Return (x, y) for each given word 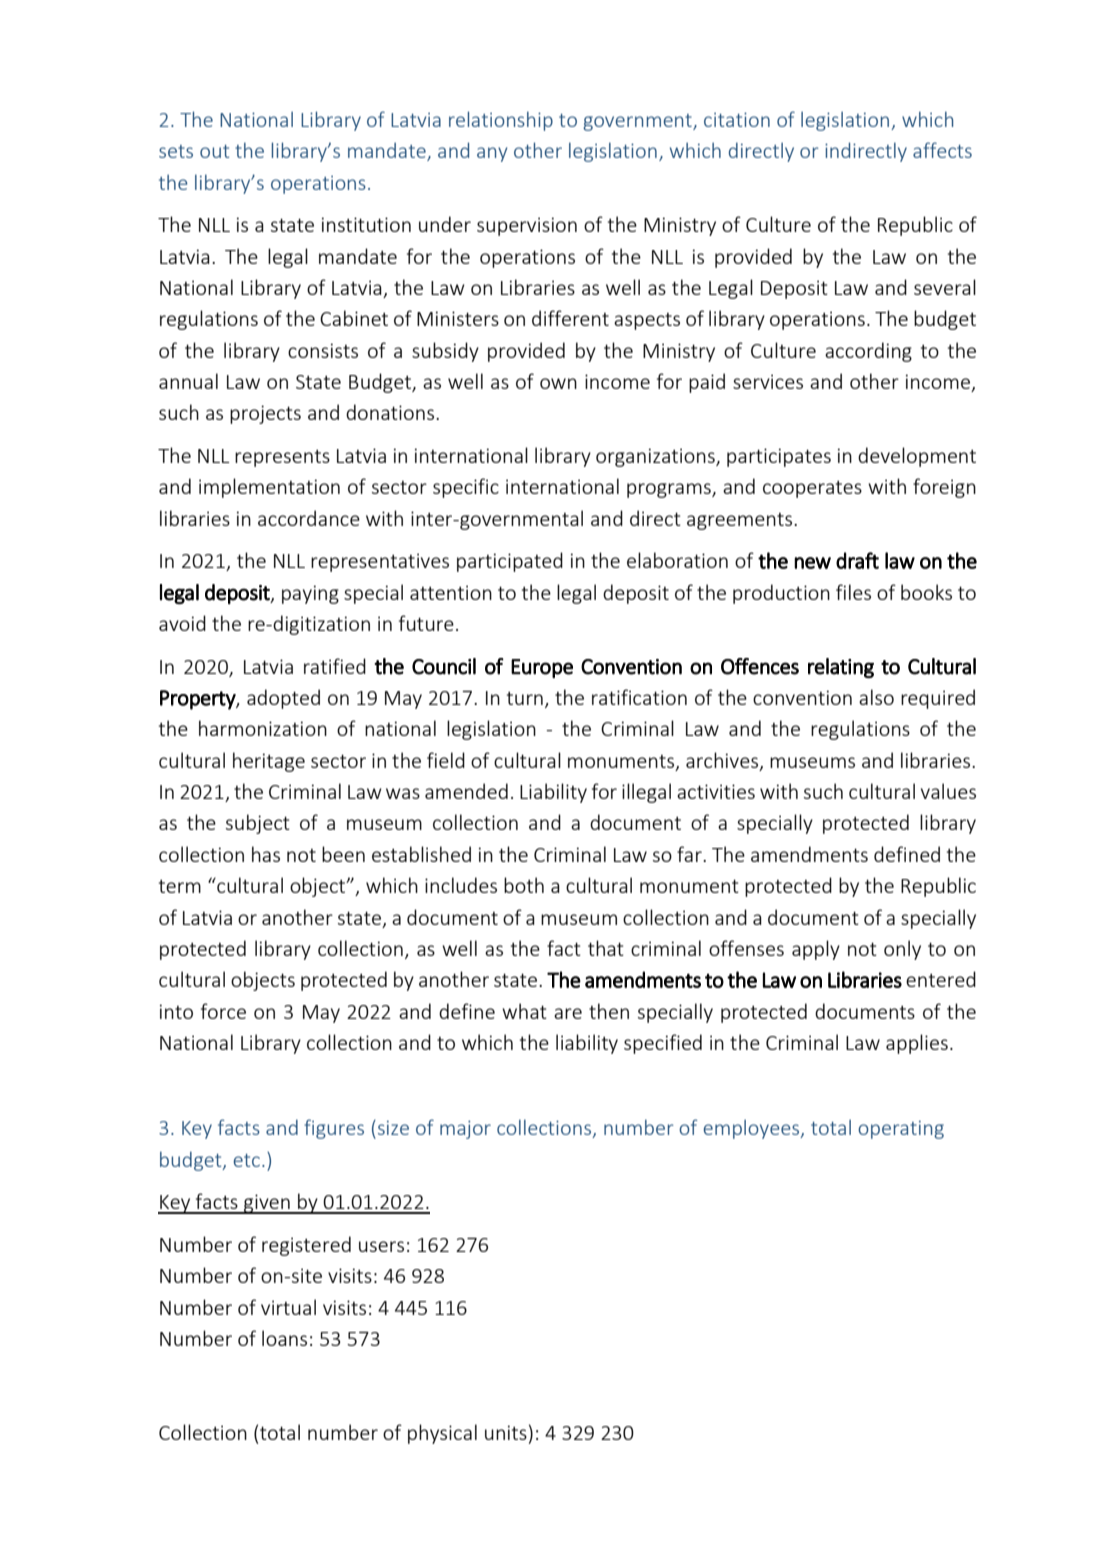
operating (901, 1130)
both (524, 885)
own (558, 383)
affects (942, 150)
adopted (283, 699)
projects (265, 414)
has (266, 854)
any (492, 154)
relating (841, 668)
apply (816, 950)
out (214, 151)
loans (284, 1338)
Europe (542, 668)
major (465, 1130)
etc (247, 1160)
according (868, 352)
